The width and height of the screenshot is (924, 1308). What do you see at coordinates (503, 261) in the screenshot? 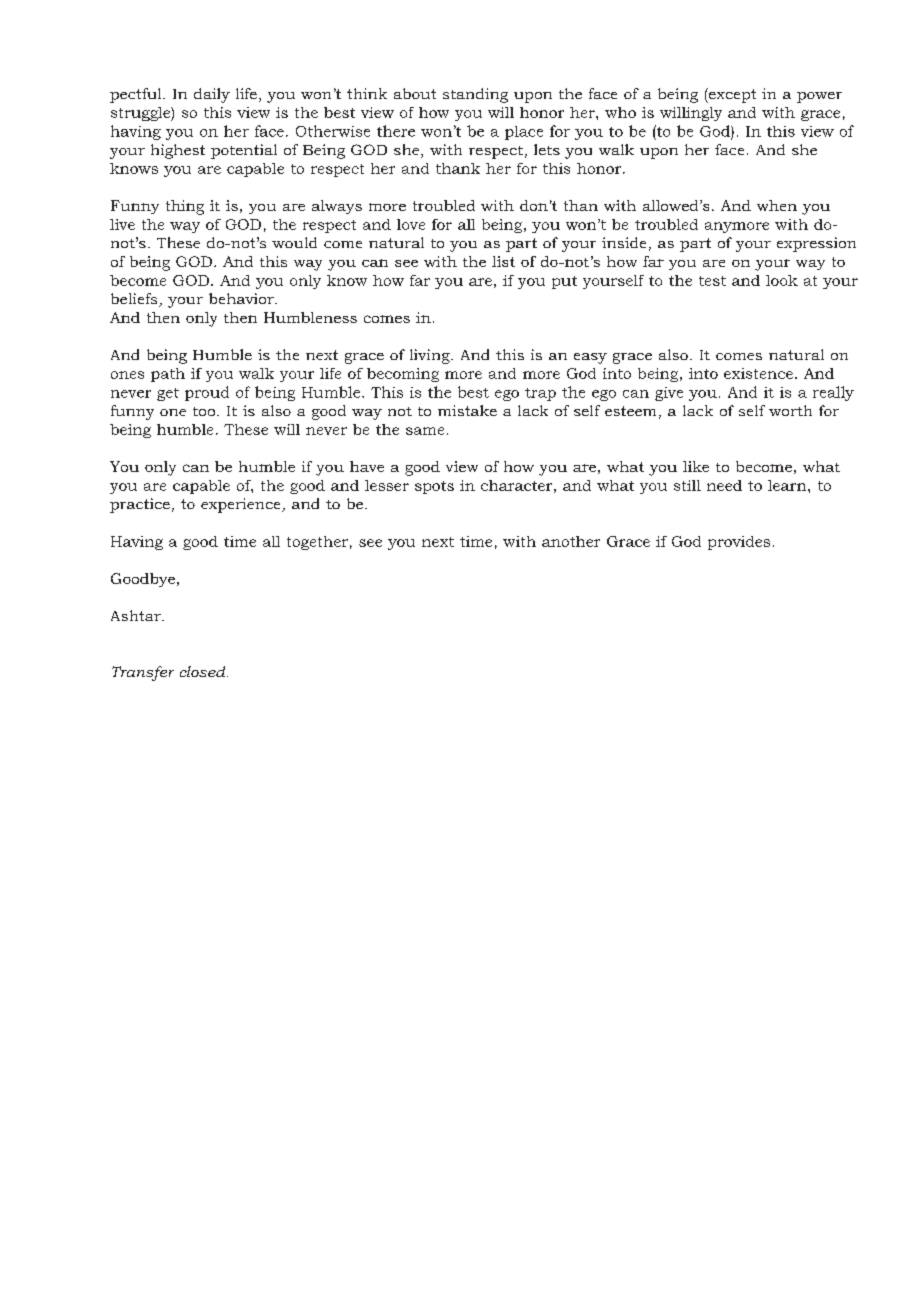
I see `list` at bounding box center [503, 261].
